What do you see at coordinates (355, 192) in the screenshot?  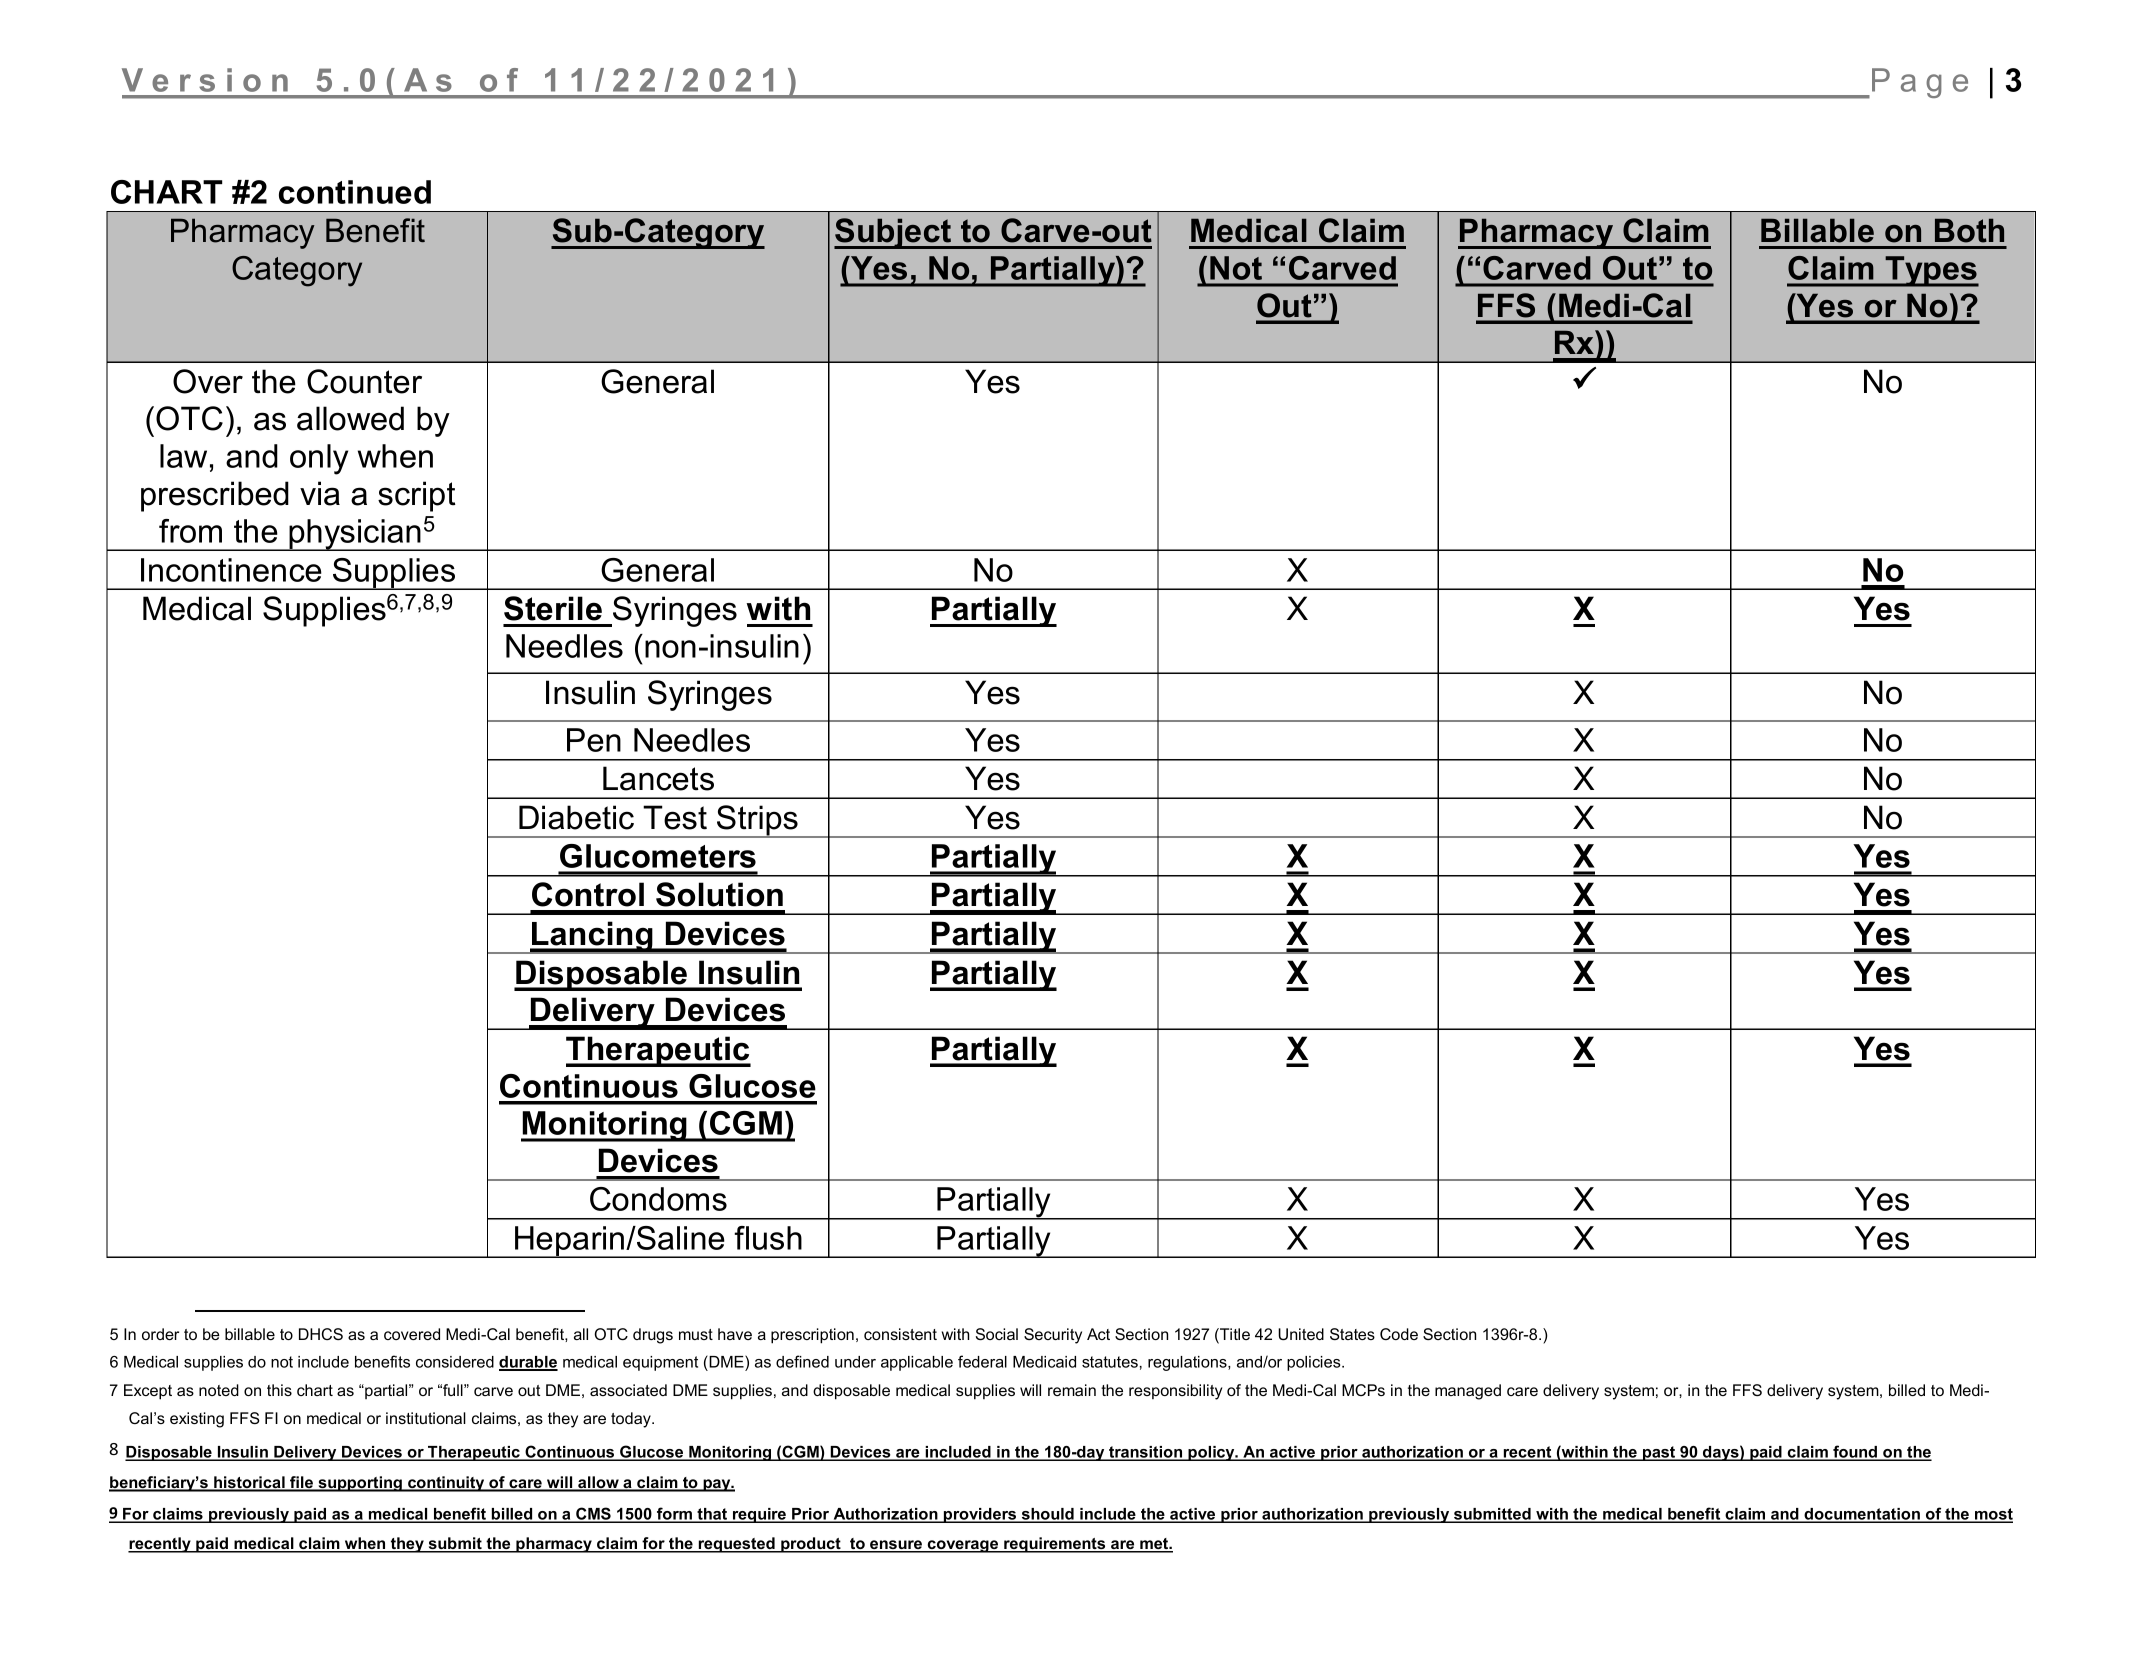 I see `continued` at bounding box center [355, 192].
